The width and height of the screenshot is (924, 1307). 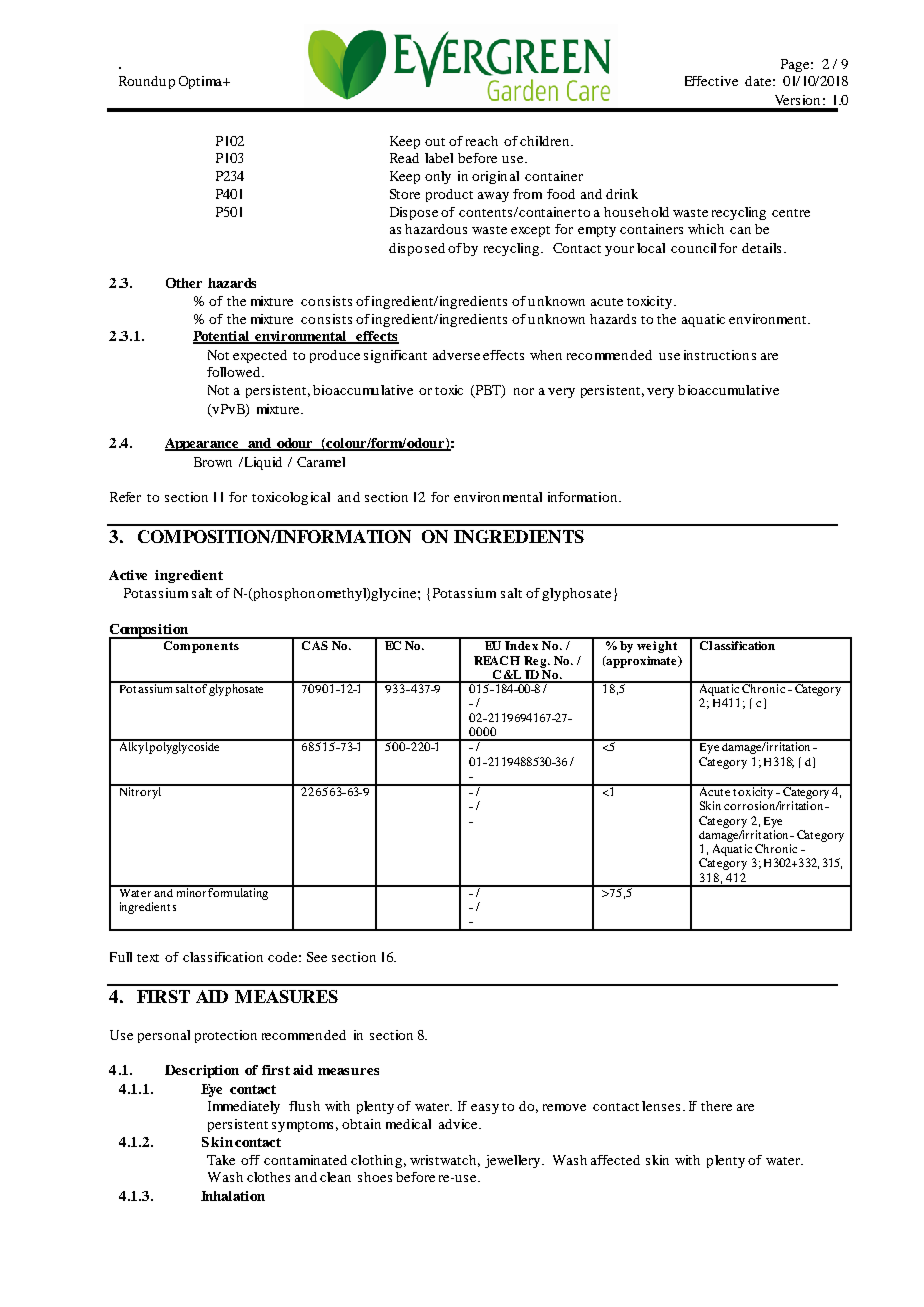 What do you see at coordinates (201, 82) in the screenshot?
I see `Optima` at bounding box center [201, 82].
